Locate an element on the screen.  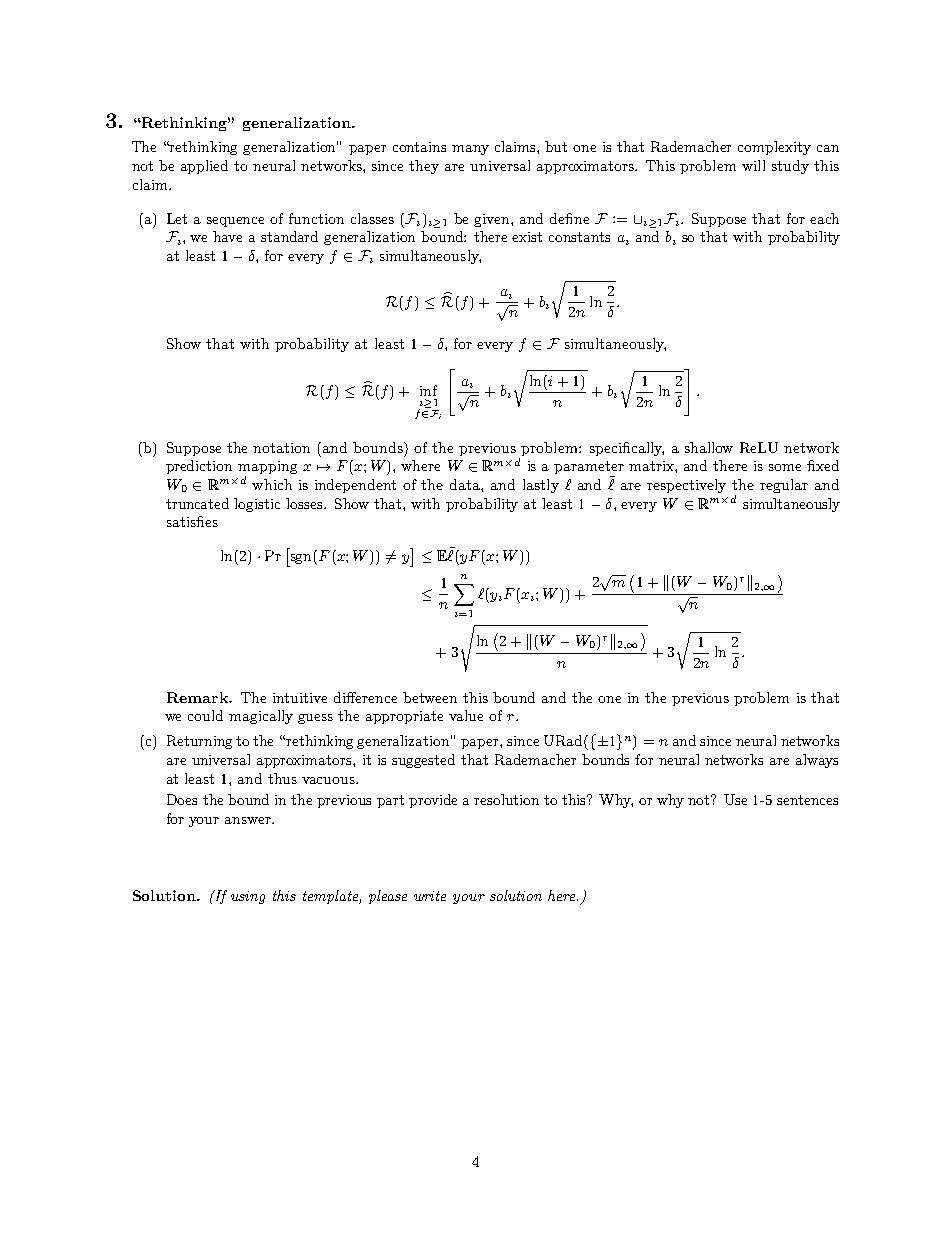
intuitive is located at coordinates (300, 698).
